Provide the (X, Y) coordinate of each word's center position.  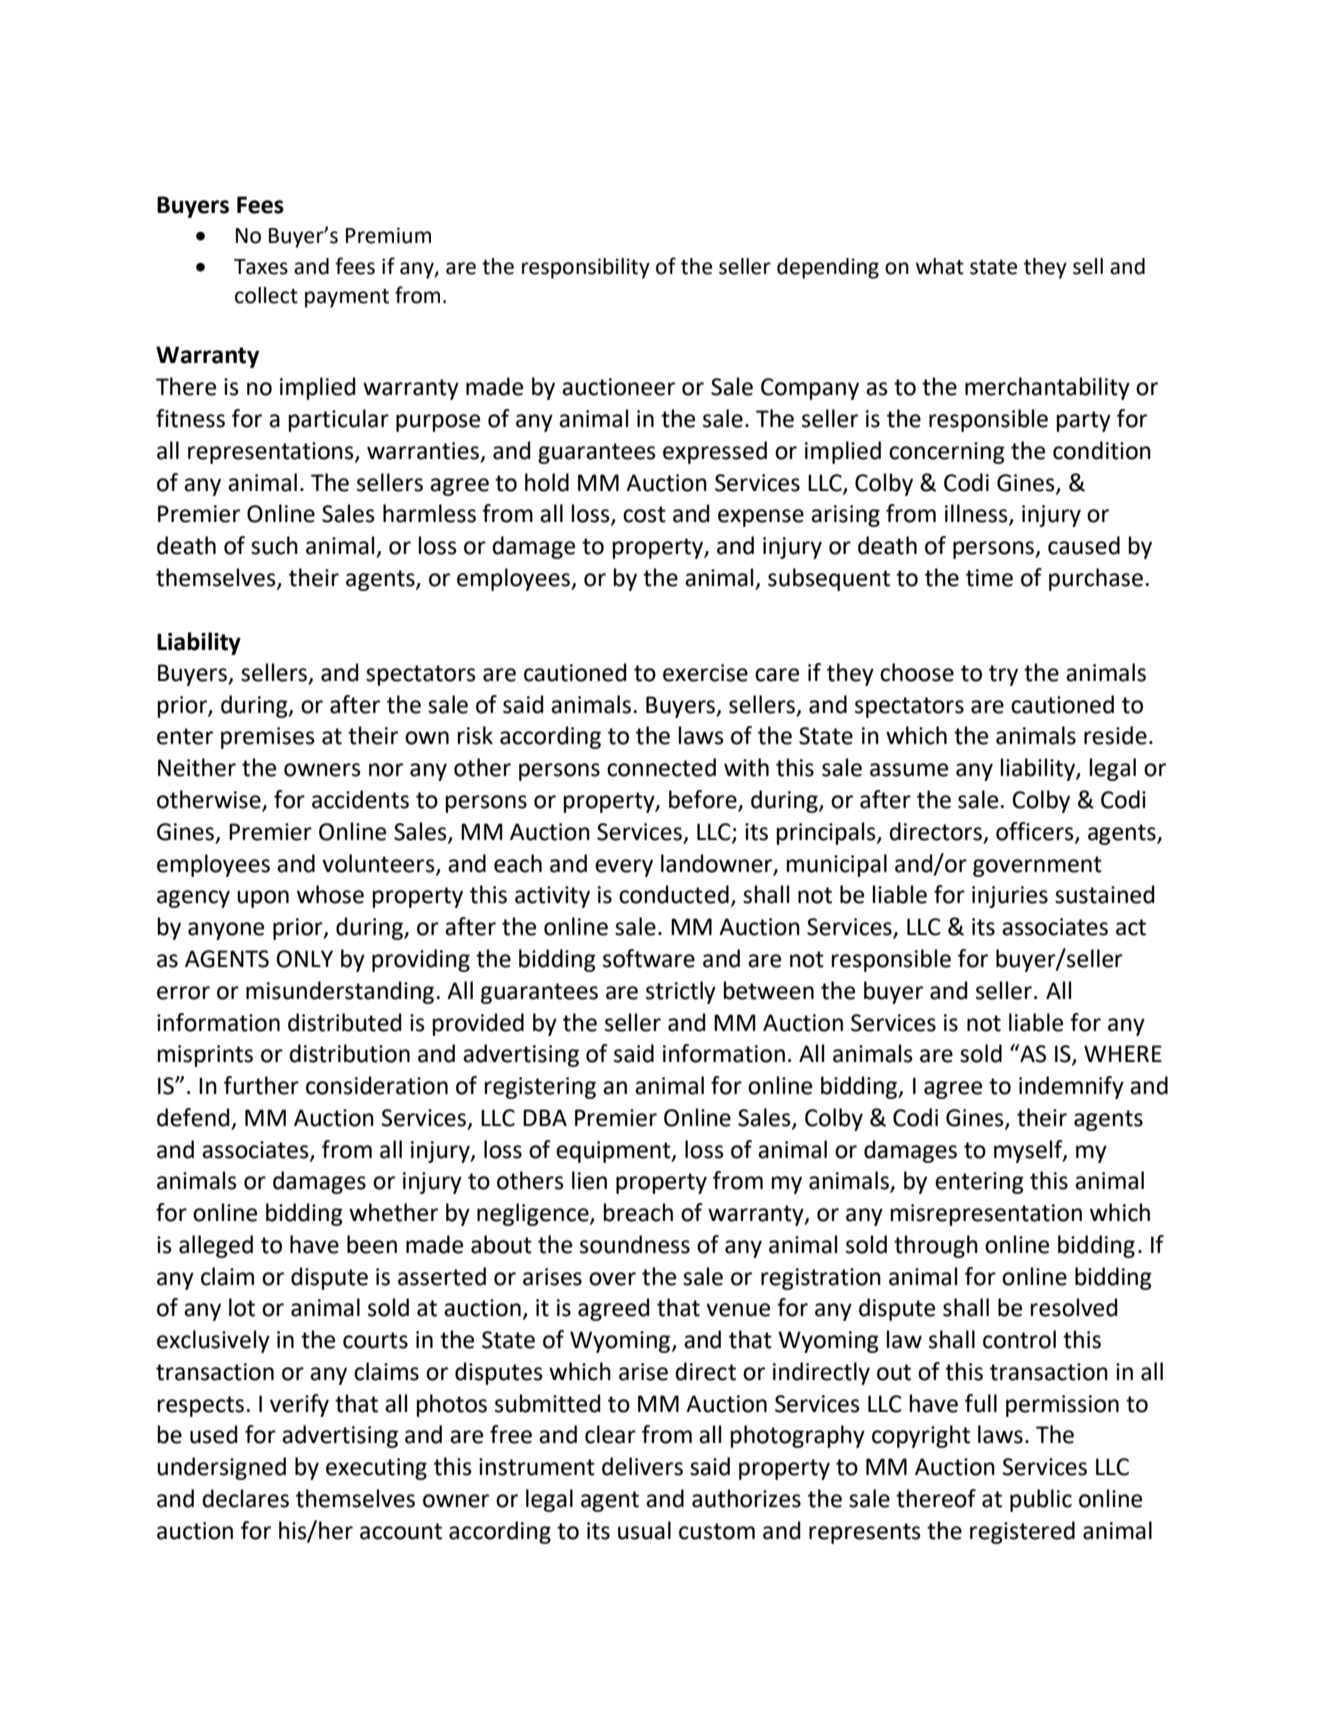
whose (330, 894)
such (274, 545)
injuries (1010, 897)
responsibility (586, 268)
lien (589, 1180)
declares (245, 1498)
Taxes (261, 267)
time (989, 578)
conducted (674, 894)
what (940, 266)
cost (644, 514)
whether (393, 1212)
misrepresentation (986, 1215)
